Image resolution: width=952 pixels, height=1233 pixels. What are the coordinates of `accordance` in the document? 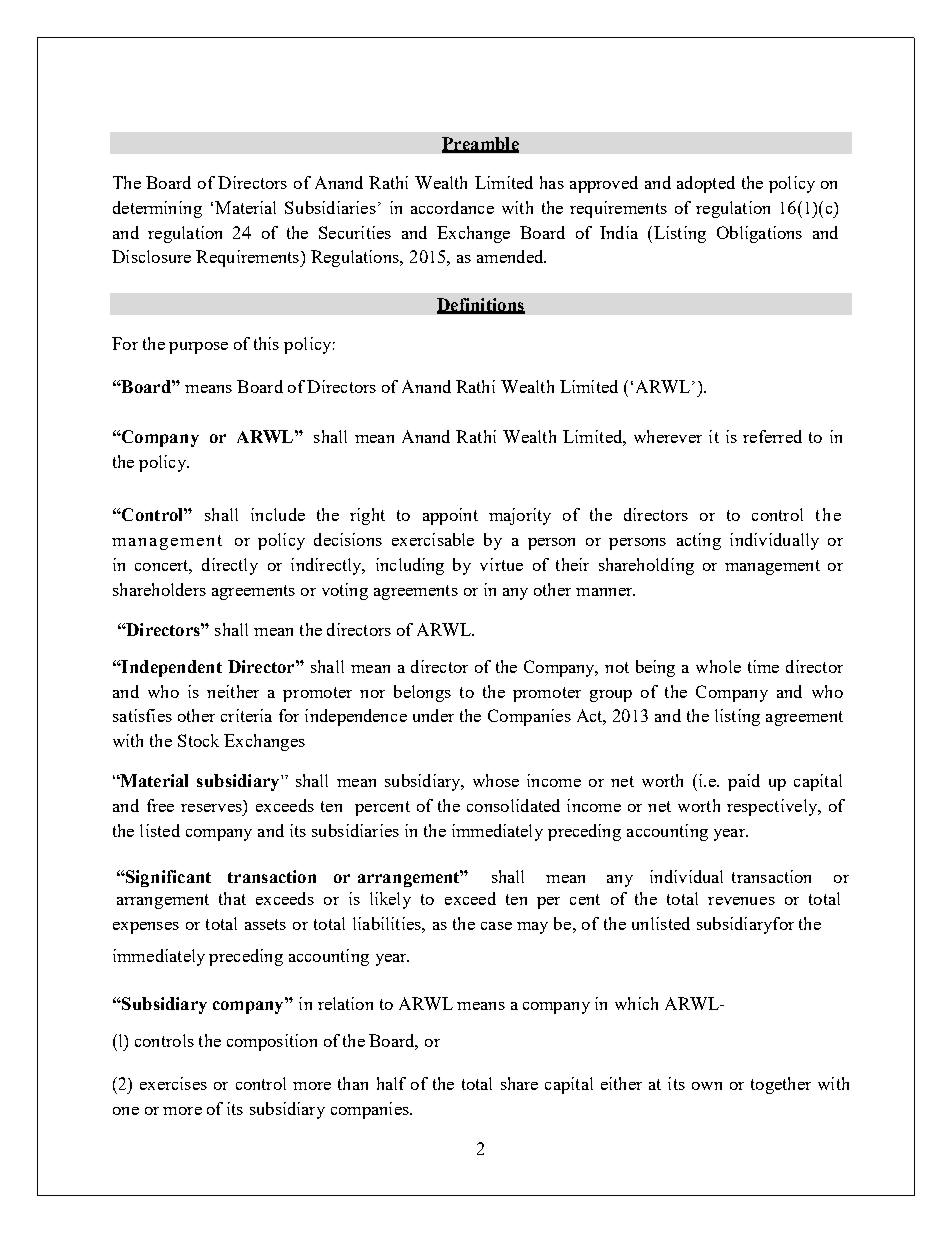 It's located at (452, 207).
